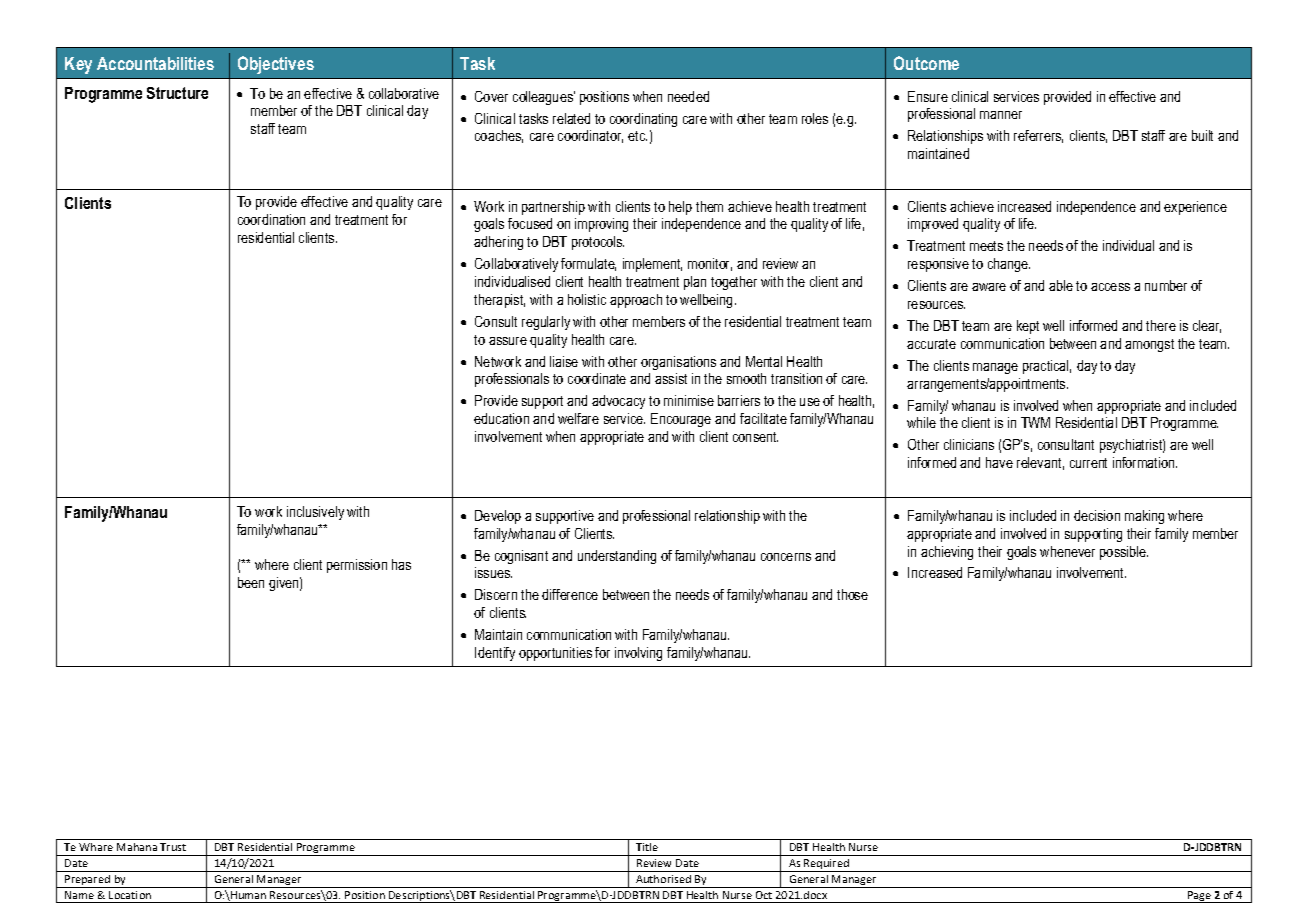 Image resolution: width=1308 pixels, height=924 pixels. Describe the element at coordinates (826, 865) in the image. I see `Required` at that location.
